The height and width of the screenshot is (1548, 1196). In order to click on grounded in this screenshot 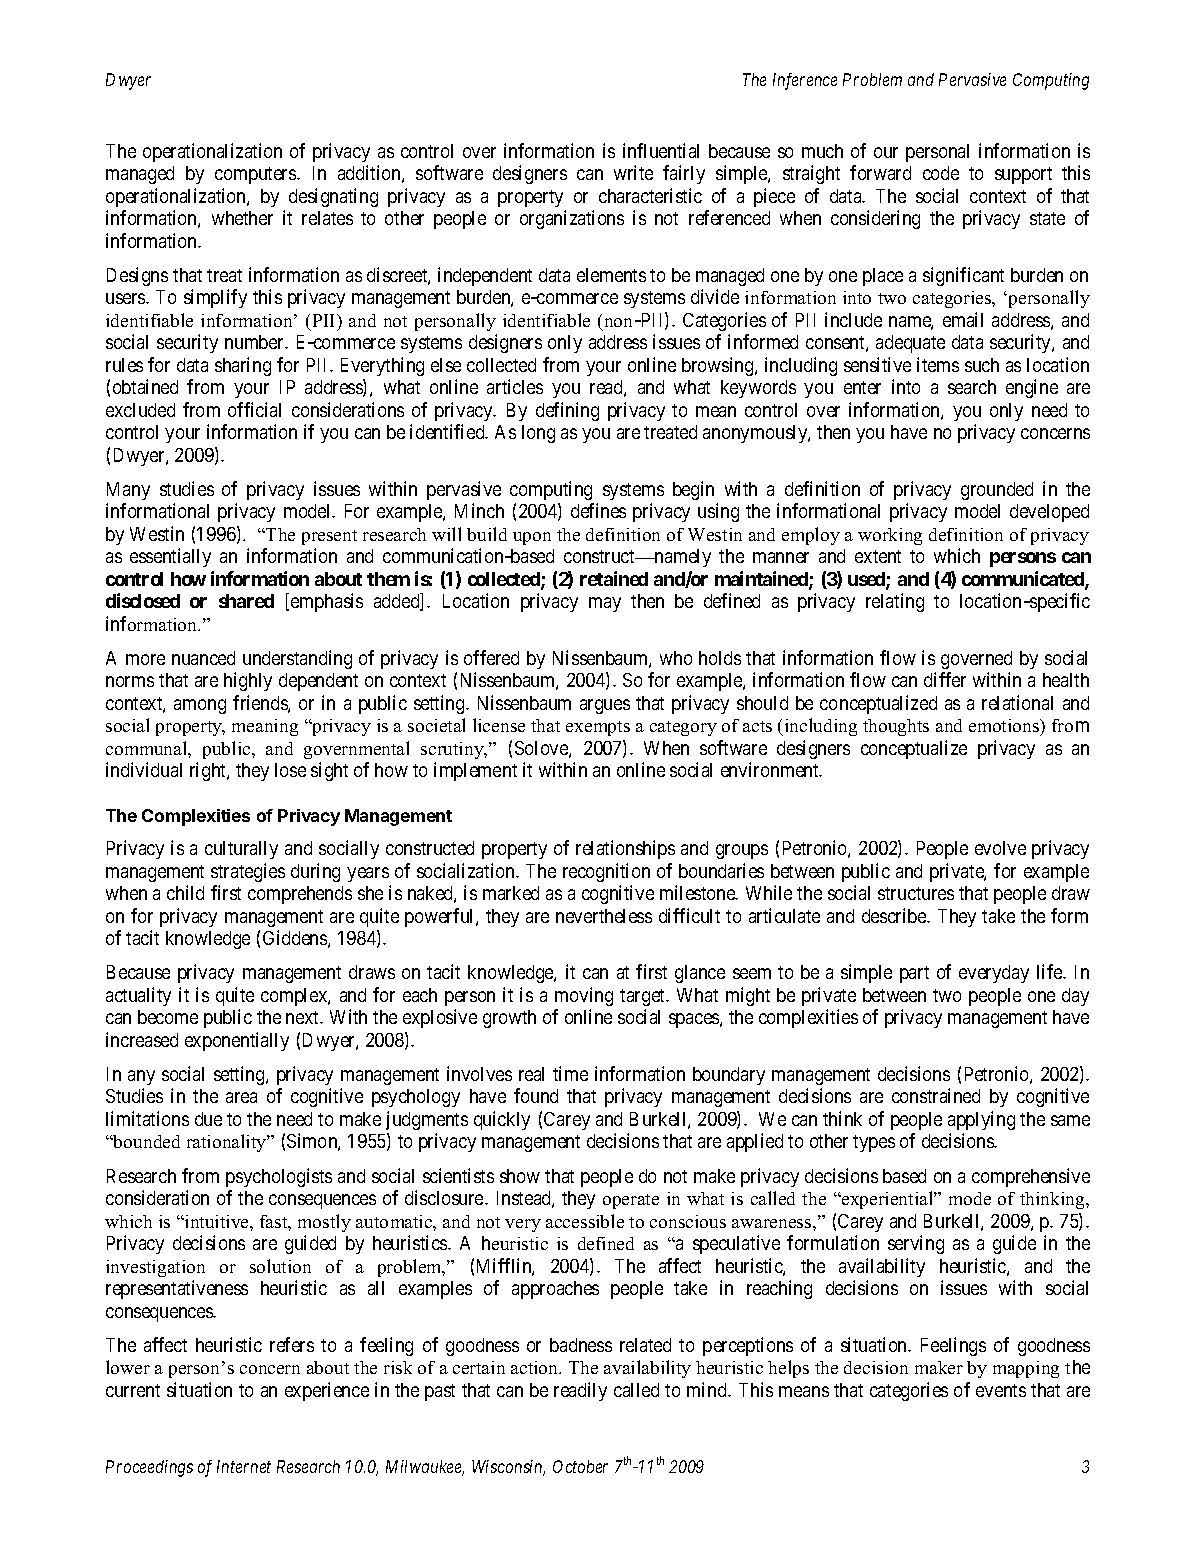, I will do `click(997, 491)`.
